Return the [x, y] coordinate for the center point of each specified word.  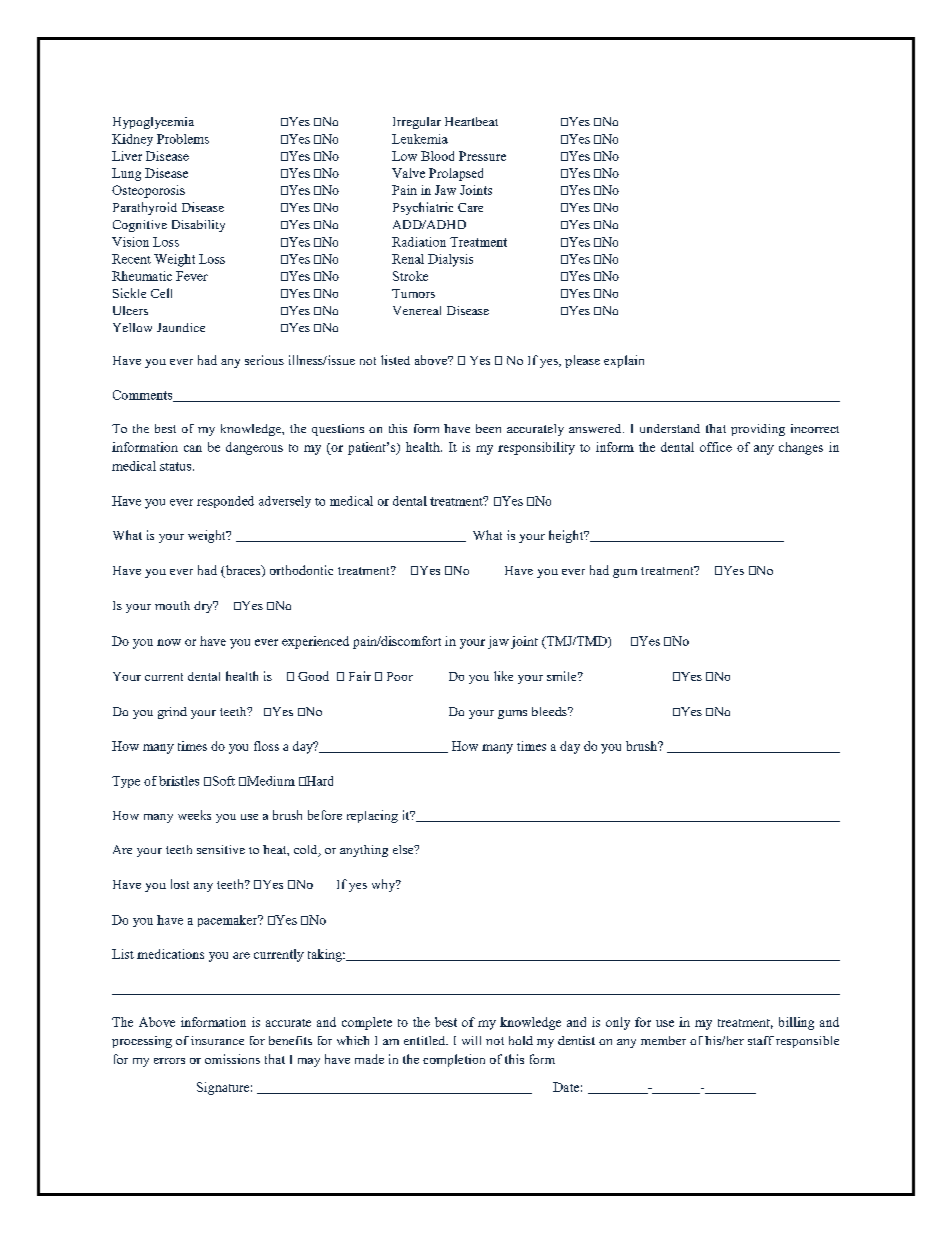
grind [172, 713]
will [471, 1040]
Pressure [482, 156]
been [488, 428]
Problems [183, 139]
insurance [217, 1040]
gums [512, 714]
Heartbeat [471, 121]
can [193, 448]
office [716, 447]
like [503, 676]
